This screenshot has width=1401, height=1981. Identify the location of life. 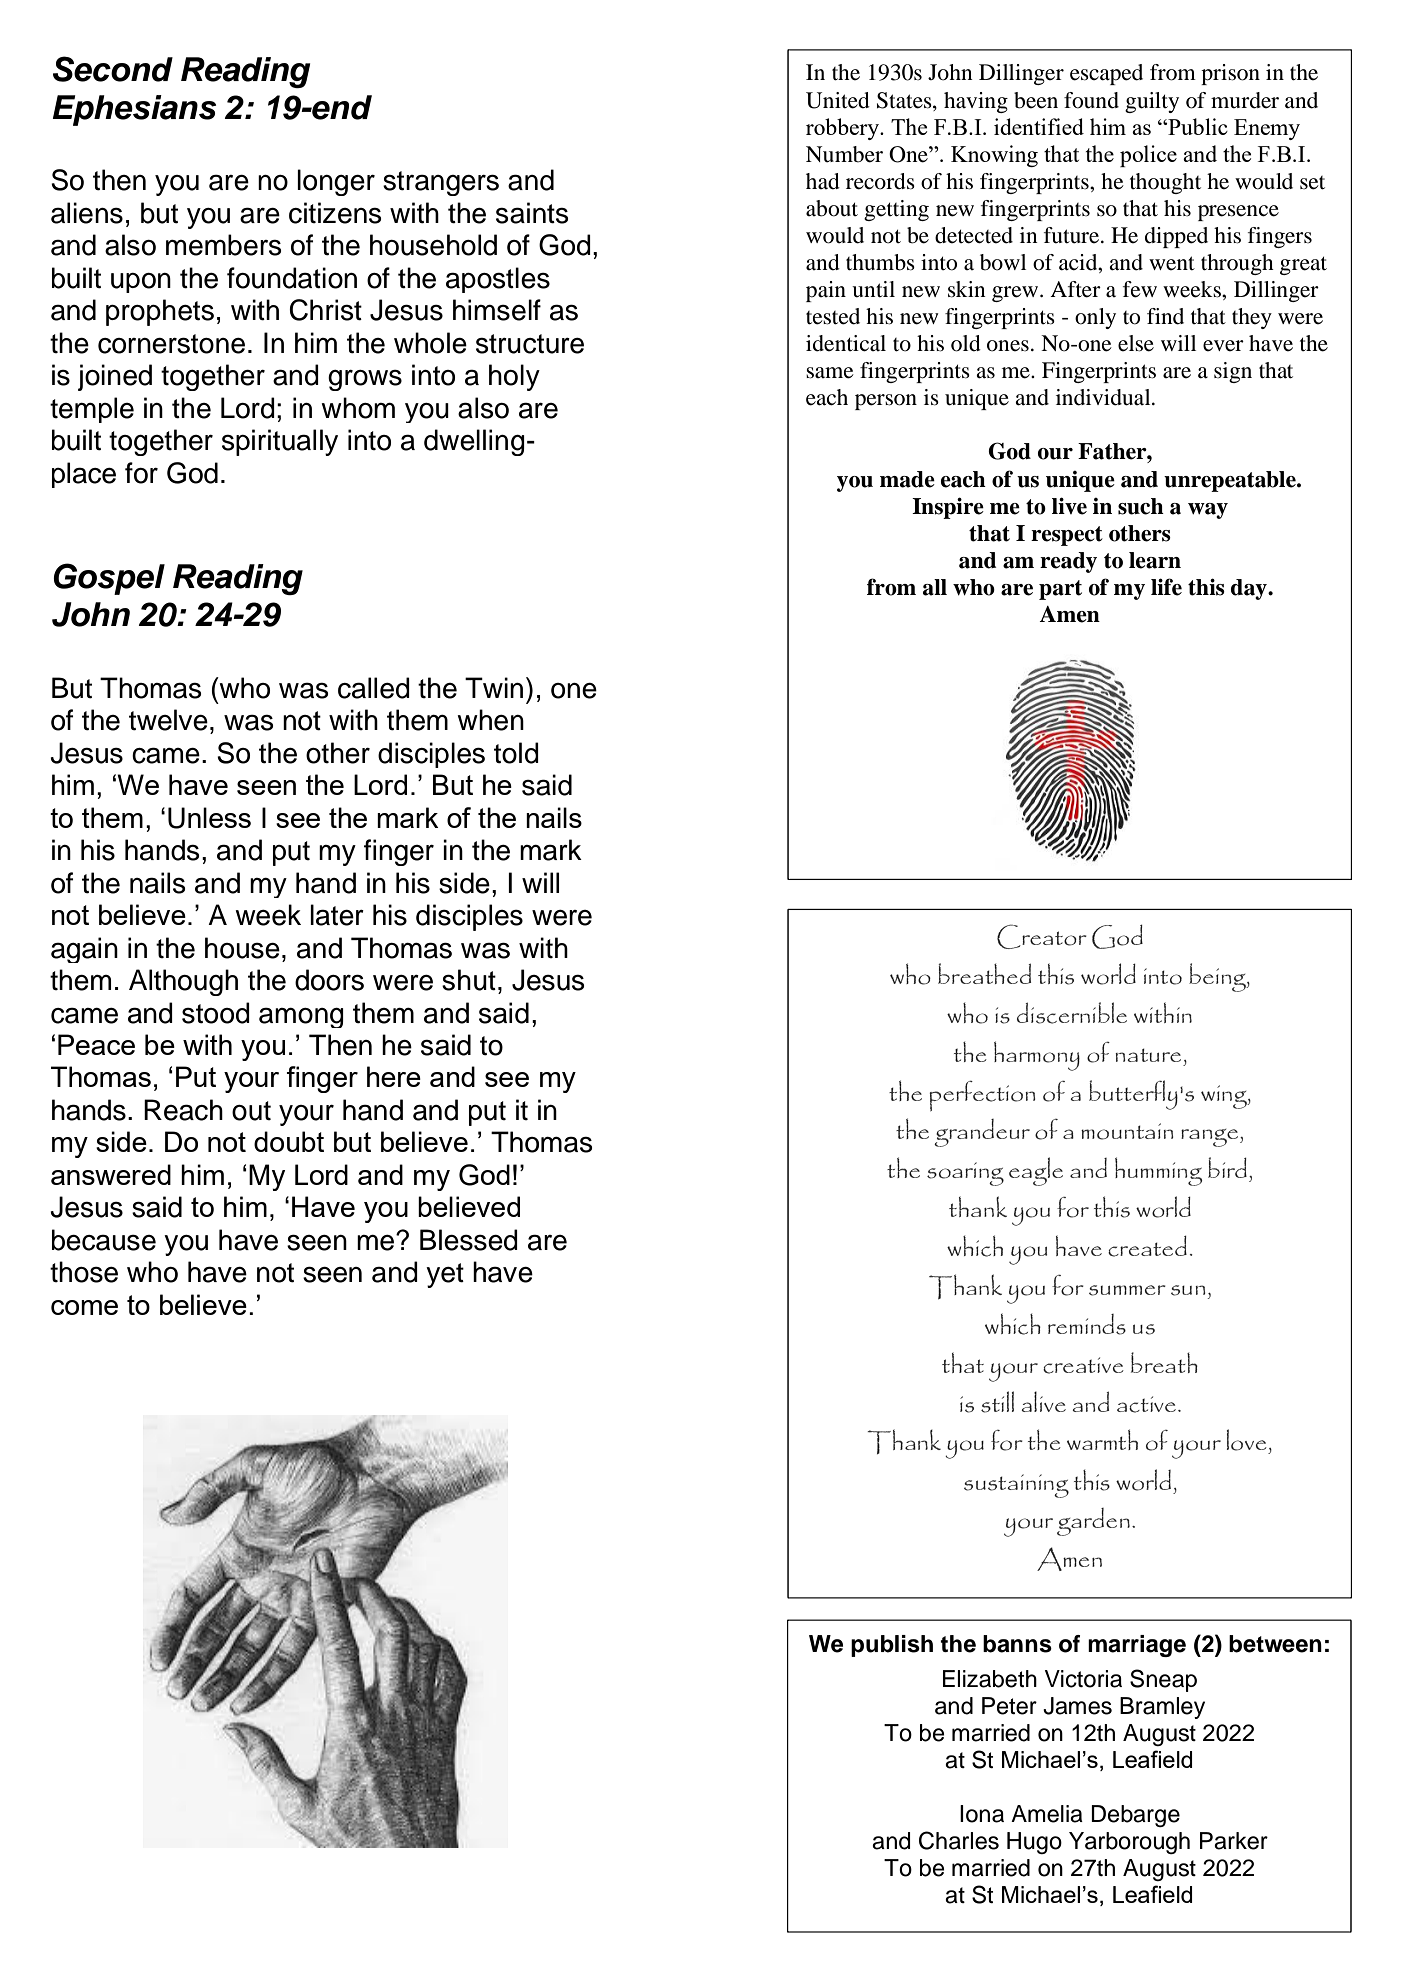
(1166, 587).
